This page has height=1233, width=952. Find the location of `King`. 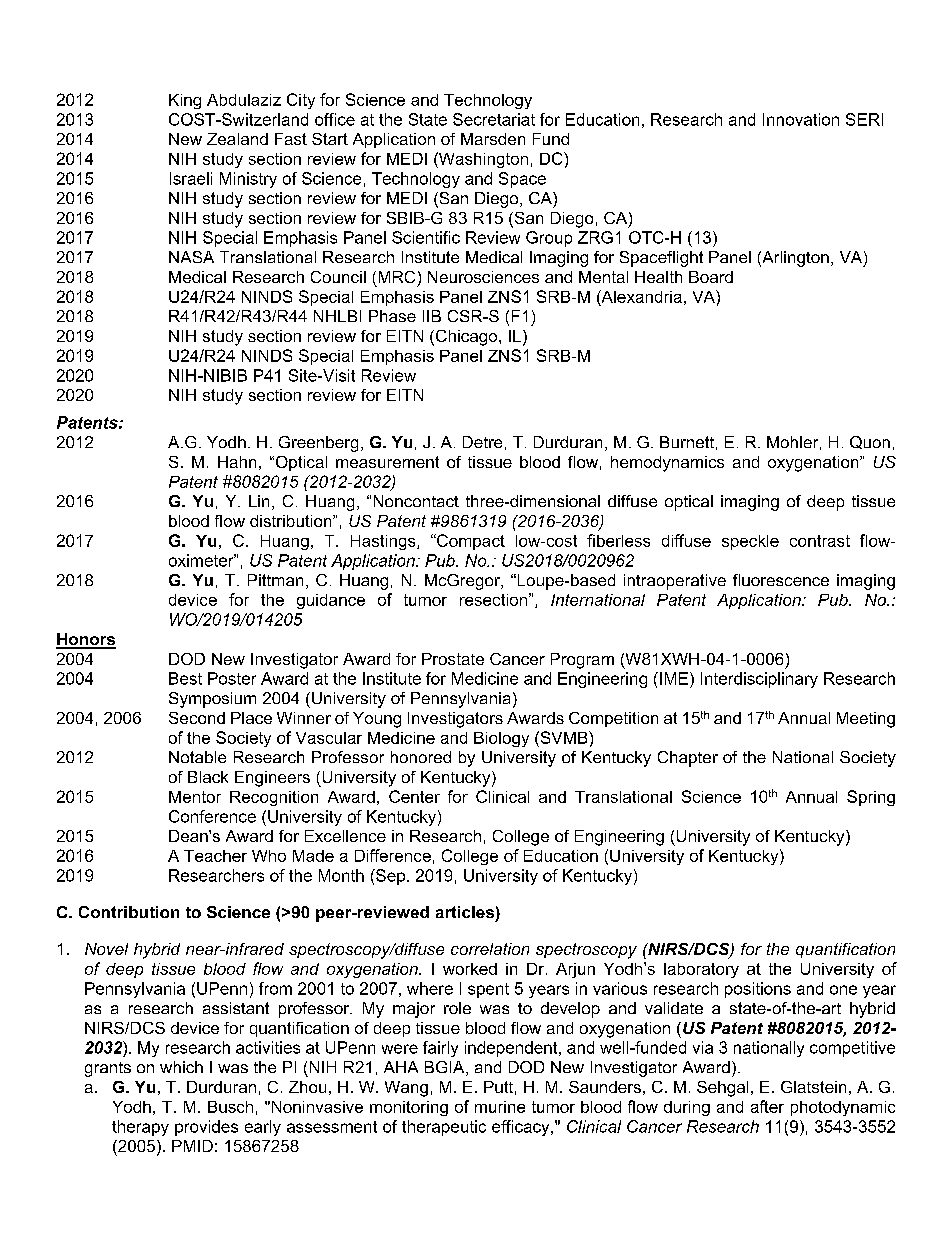

King is located at coordinates (185, 101).
